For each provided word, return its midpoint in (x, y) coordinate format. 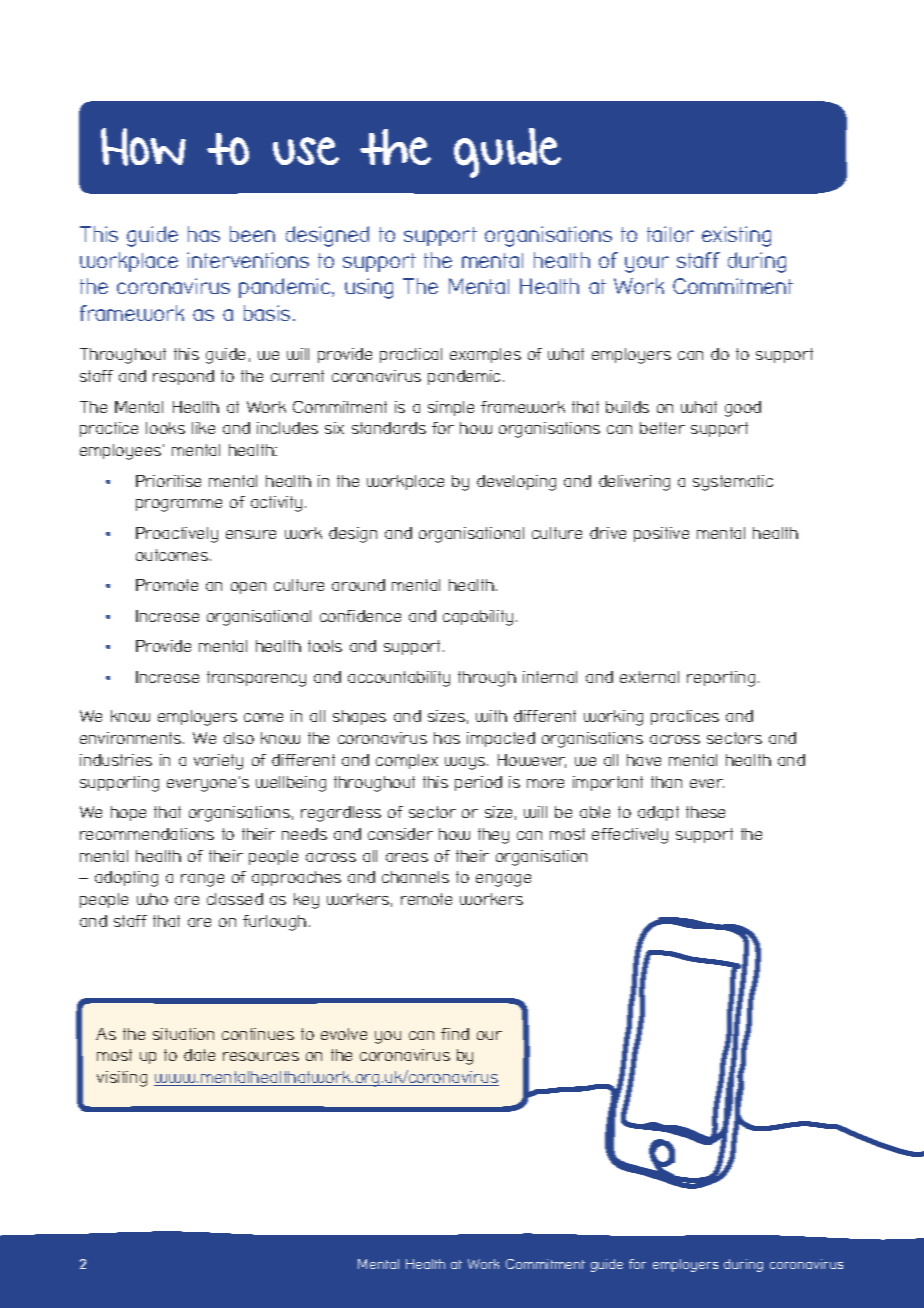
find (455, 1034)
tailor (670, 234)
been (252, 234)
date (199, 1055)
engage (503, 880)
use (306, 151)
